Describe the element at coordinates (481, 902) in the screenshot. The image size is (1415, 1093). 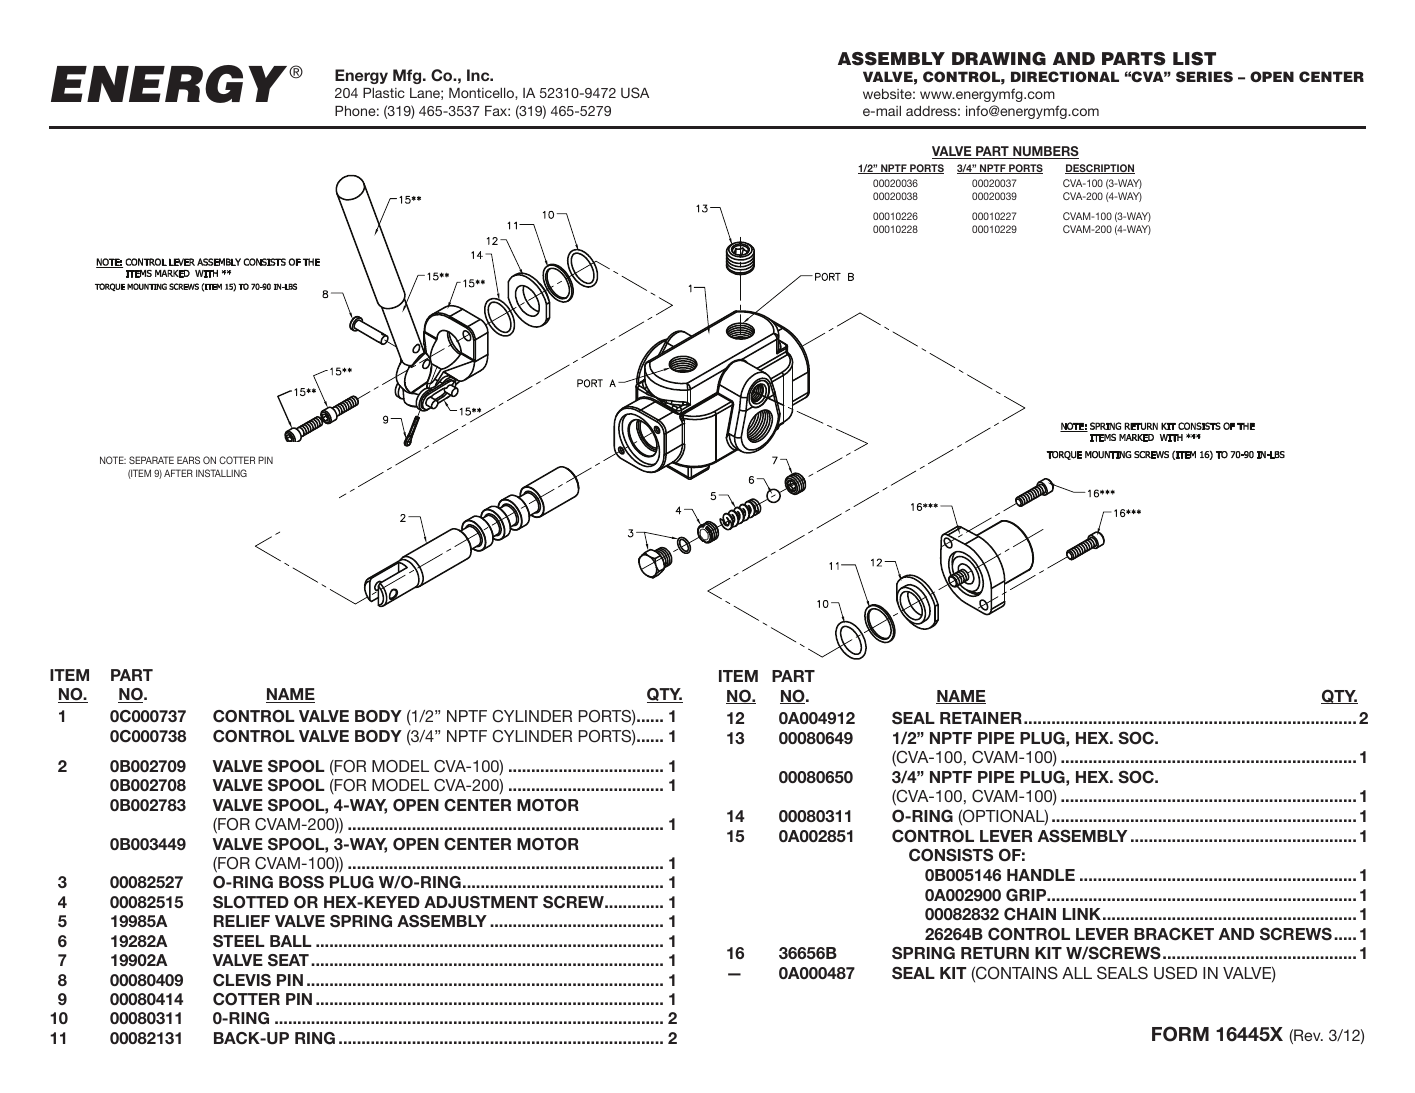
I see `ADJUSTMENT` at that location.
